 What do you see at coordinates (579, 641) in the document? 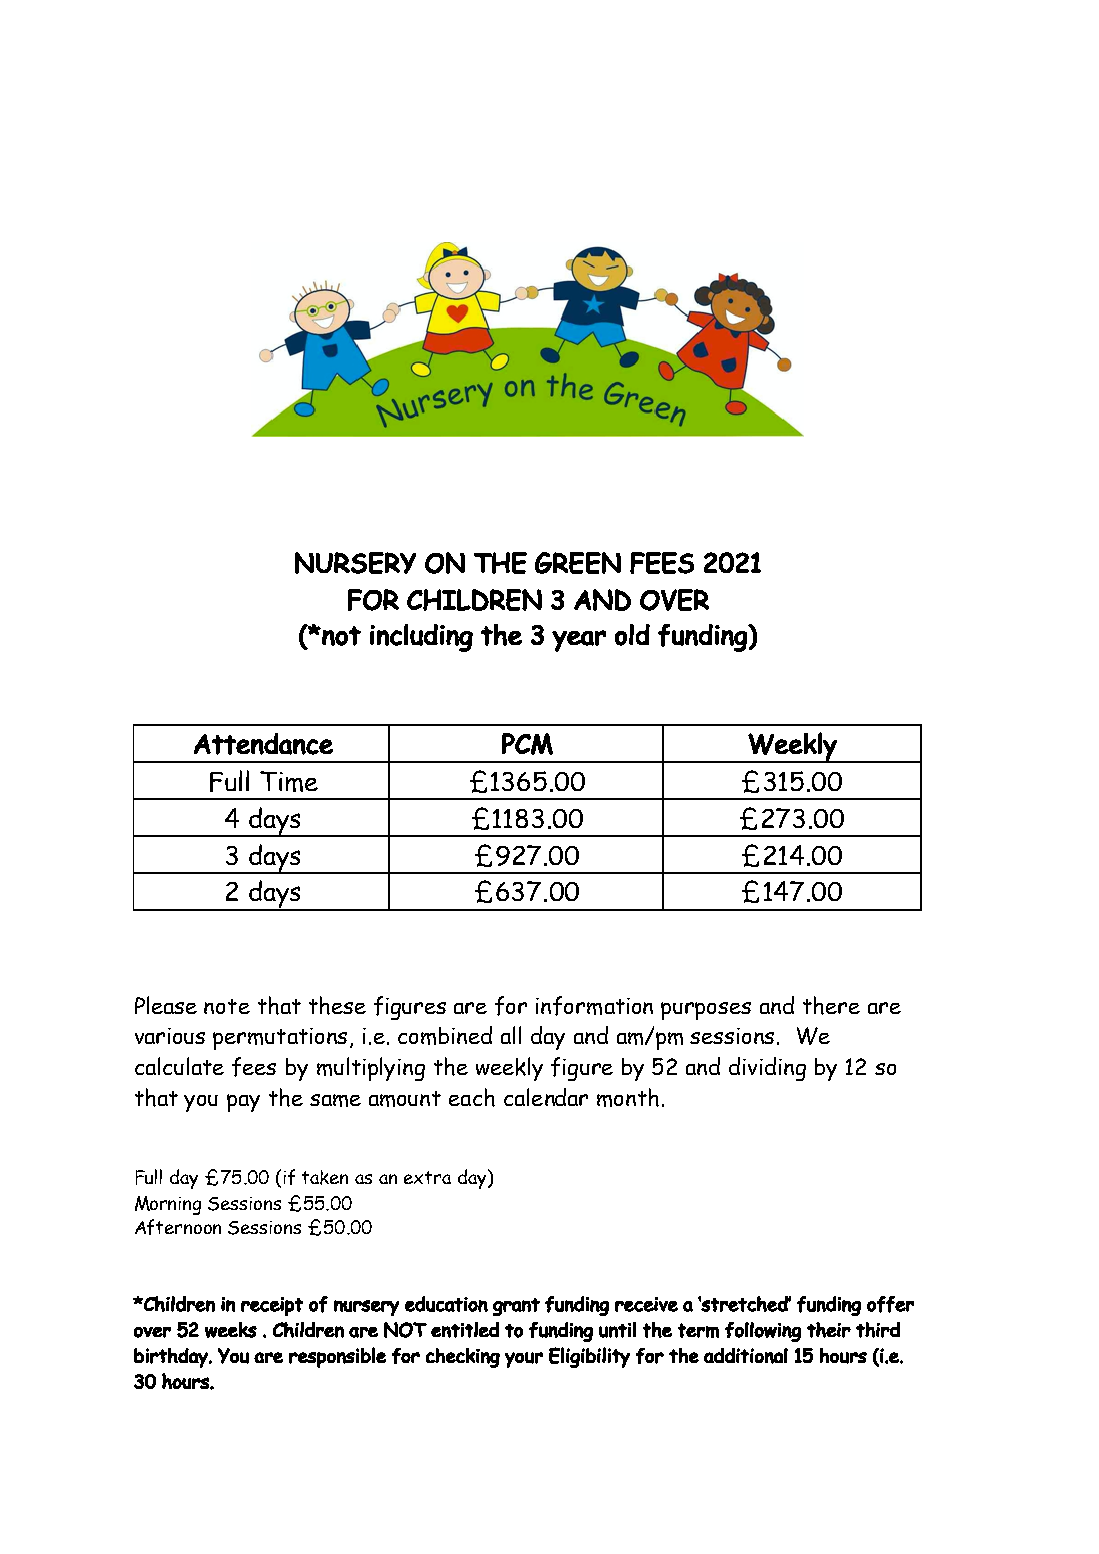
I see `year` at bounding box center [579, 641].
